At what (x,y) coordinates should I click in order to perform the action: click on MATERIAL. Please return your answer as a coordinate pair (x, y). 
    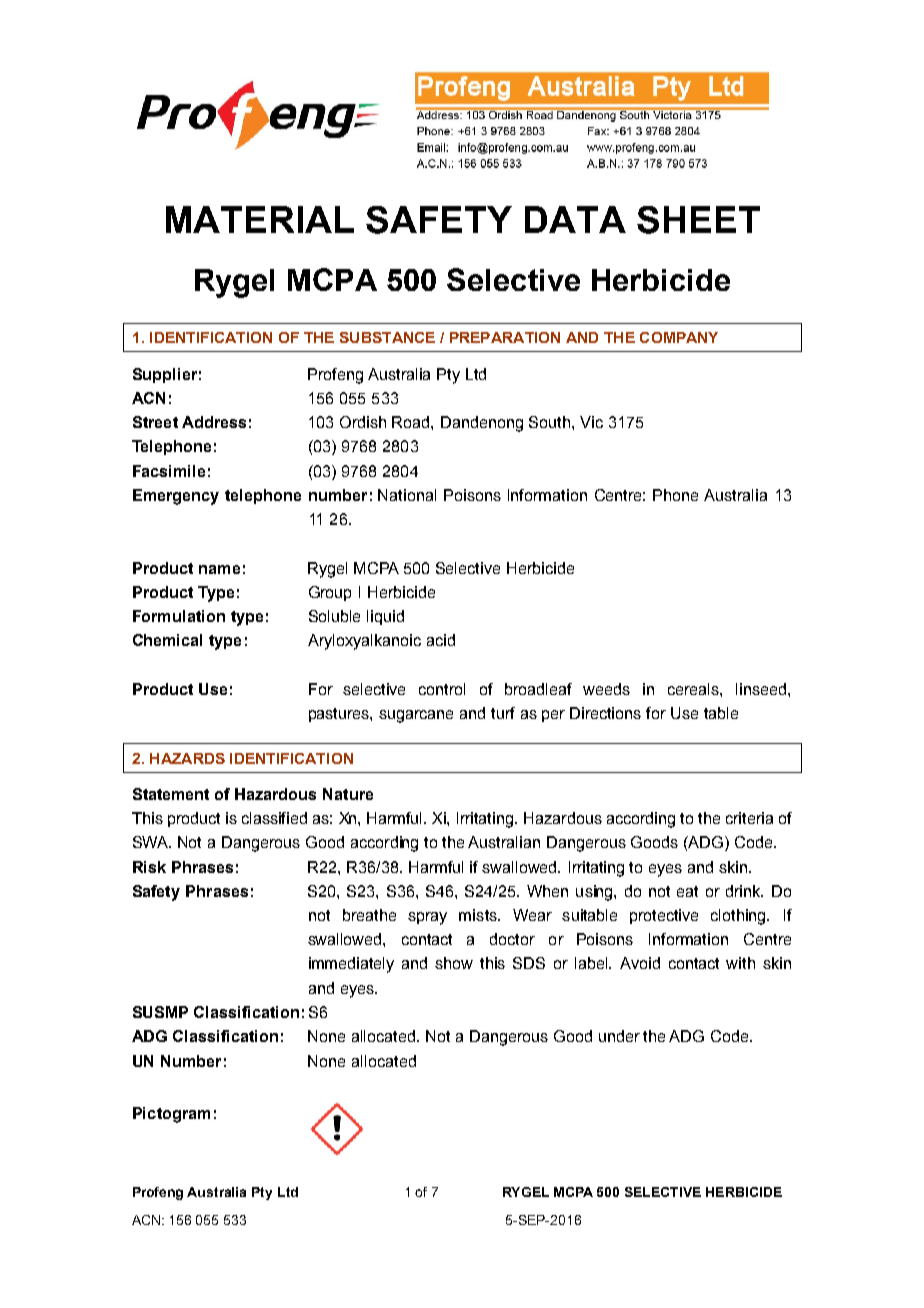
    Looking at the image, I should click on (260, 219).
